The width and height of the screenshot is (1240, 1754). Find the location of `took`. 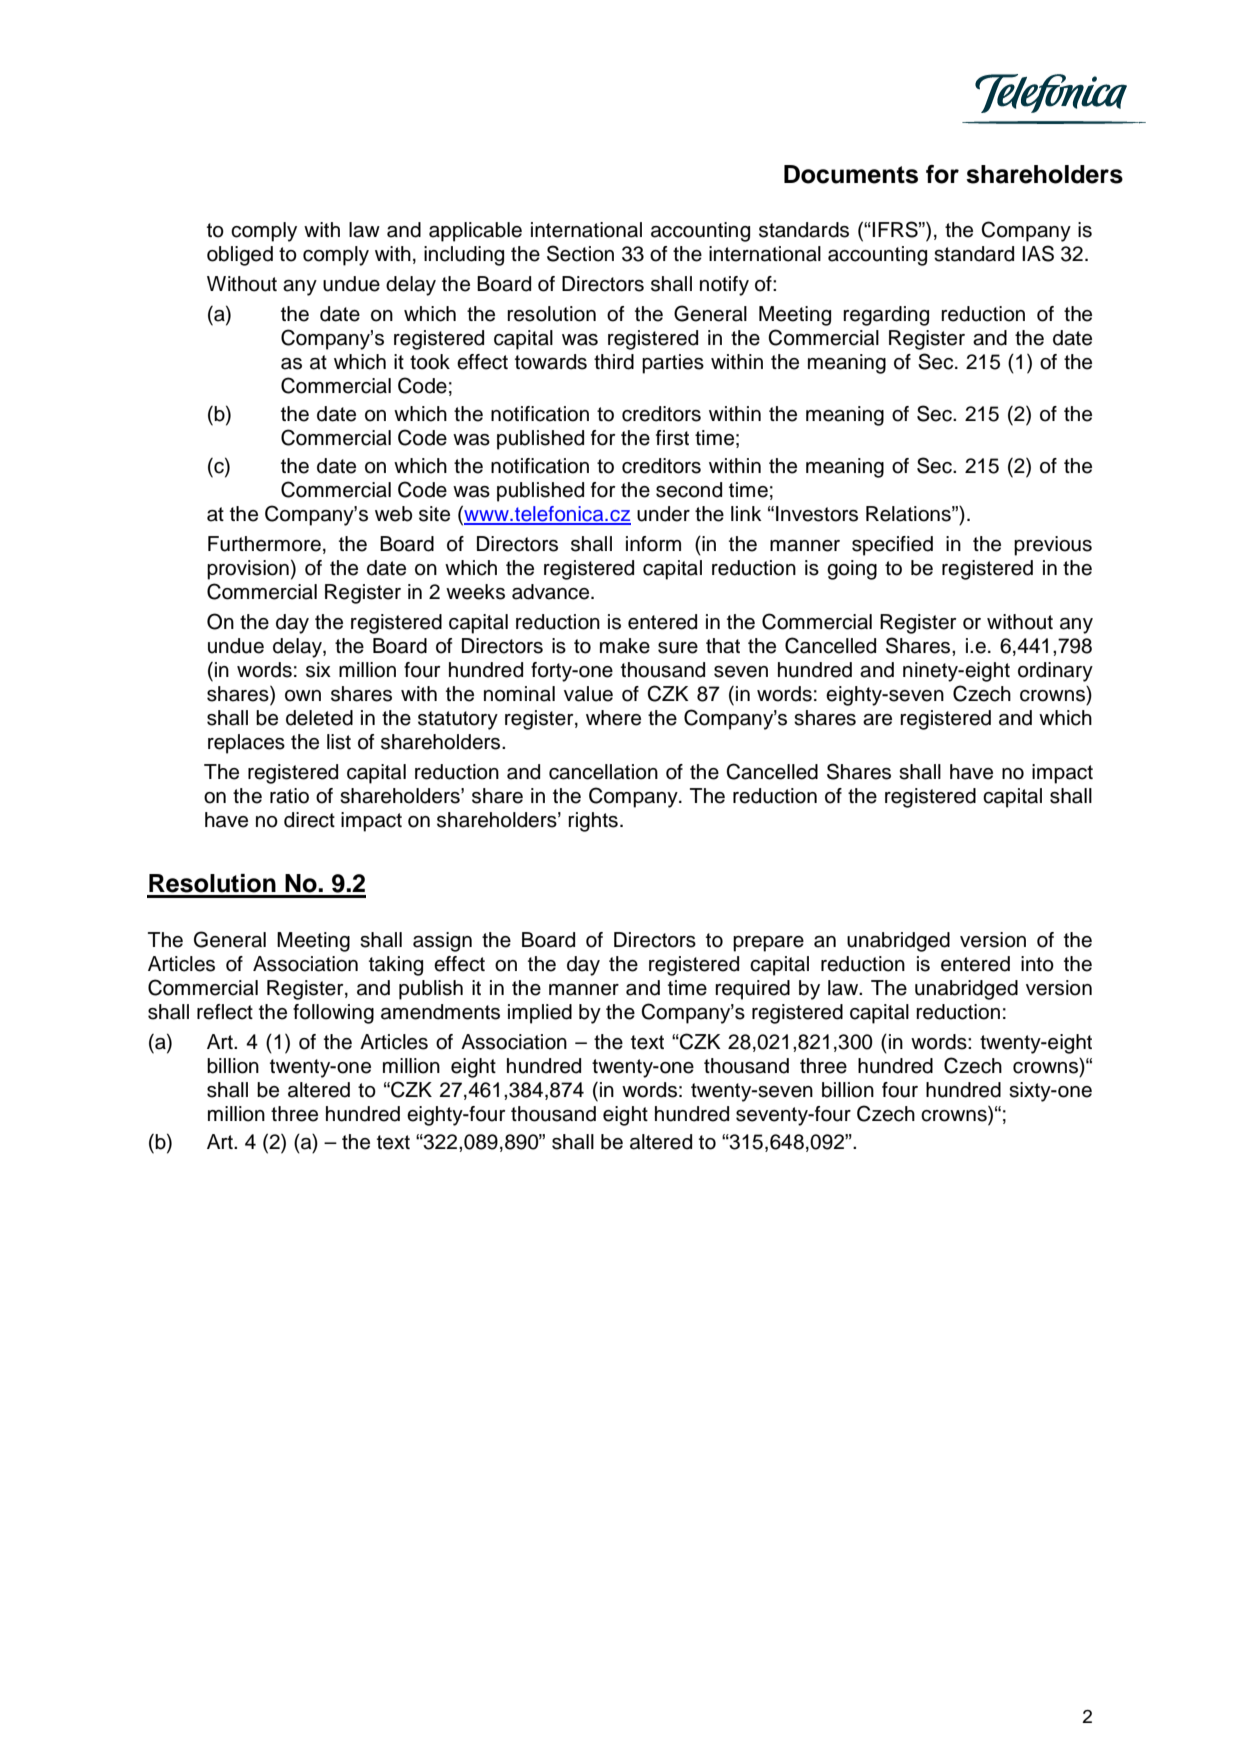

took is located at coordinates (430, 362).
